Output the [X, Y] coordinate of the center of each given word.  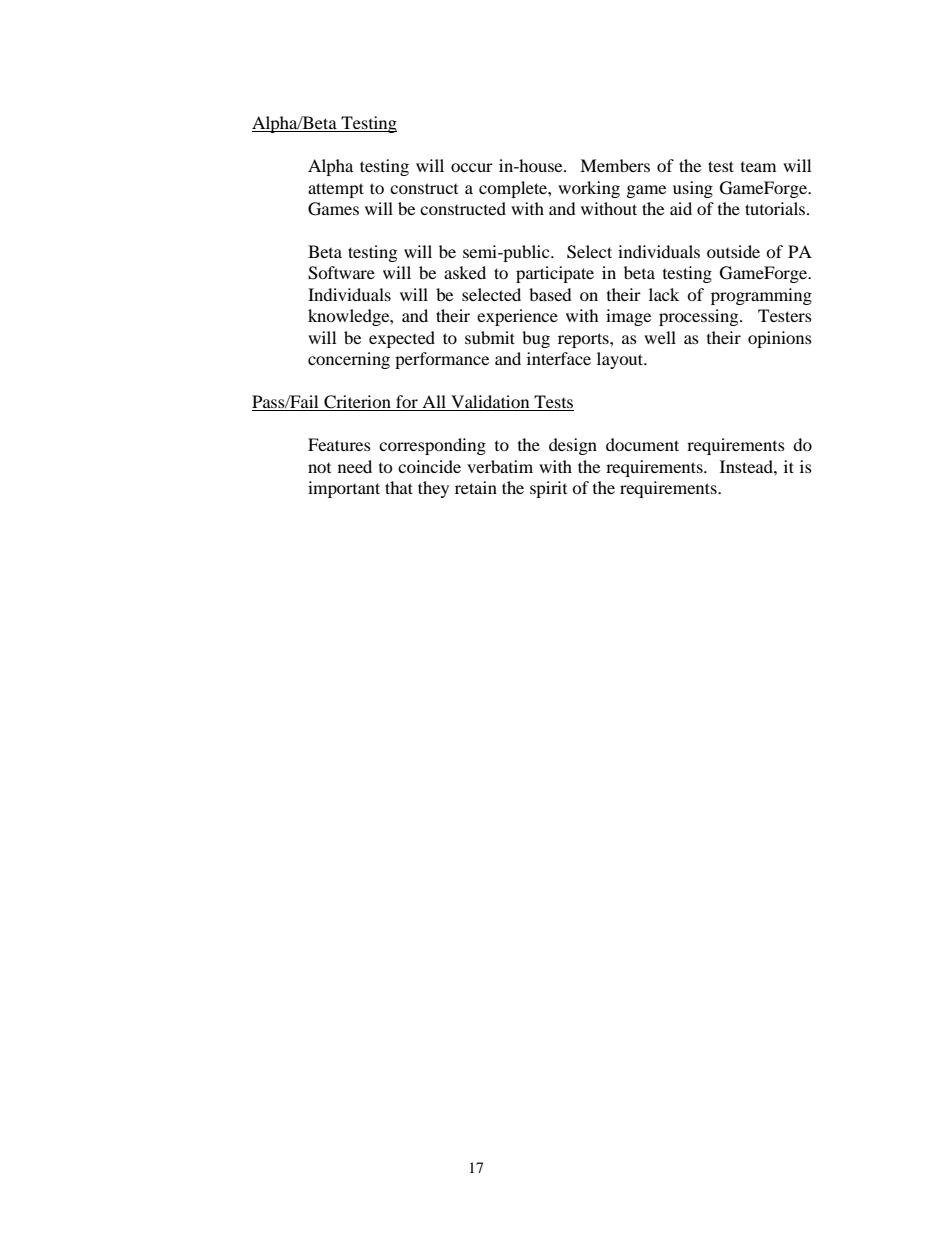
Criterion [357, 403]
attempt [336, 190]
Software [341, 273]
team [758, 167]
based [550, 294]
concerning [349, 360]
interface [559, 358]
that [399, 487]
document [642, 444]
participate [555, 274]
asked [465, 272]
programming [761, 296]
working [589, 189]
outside [733, 251]
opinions [780, 339]
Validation [490, 403]
